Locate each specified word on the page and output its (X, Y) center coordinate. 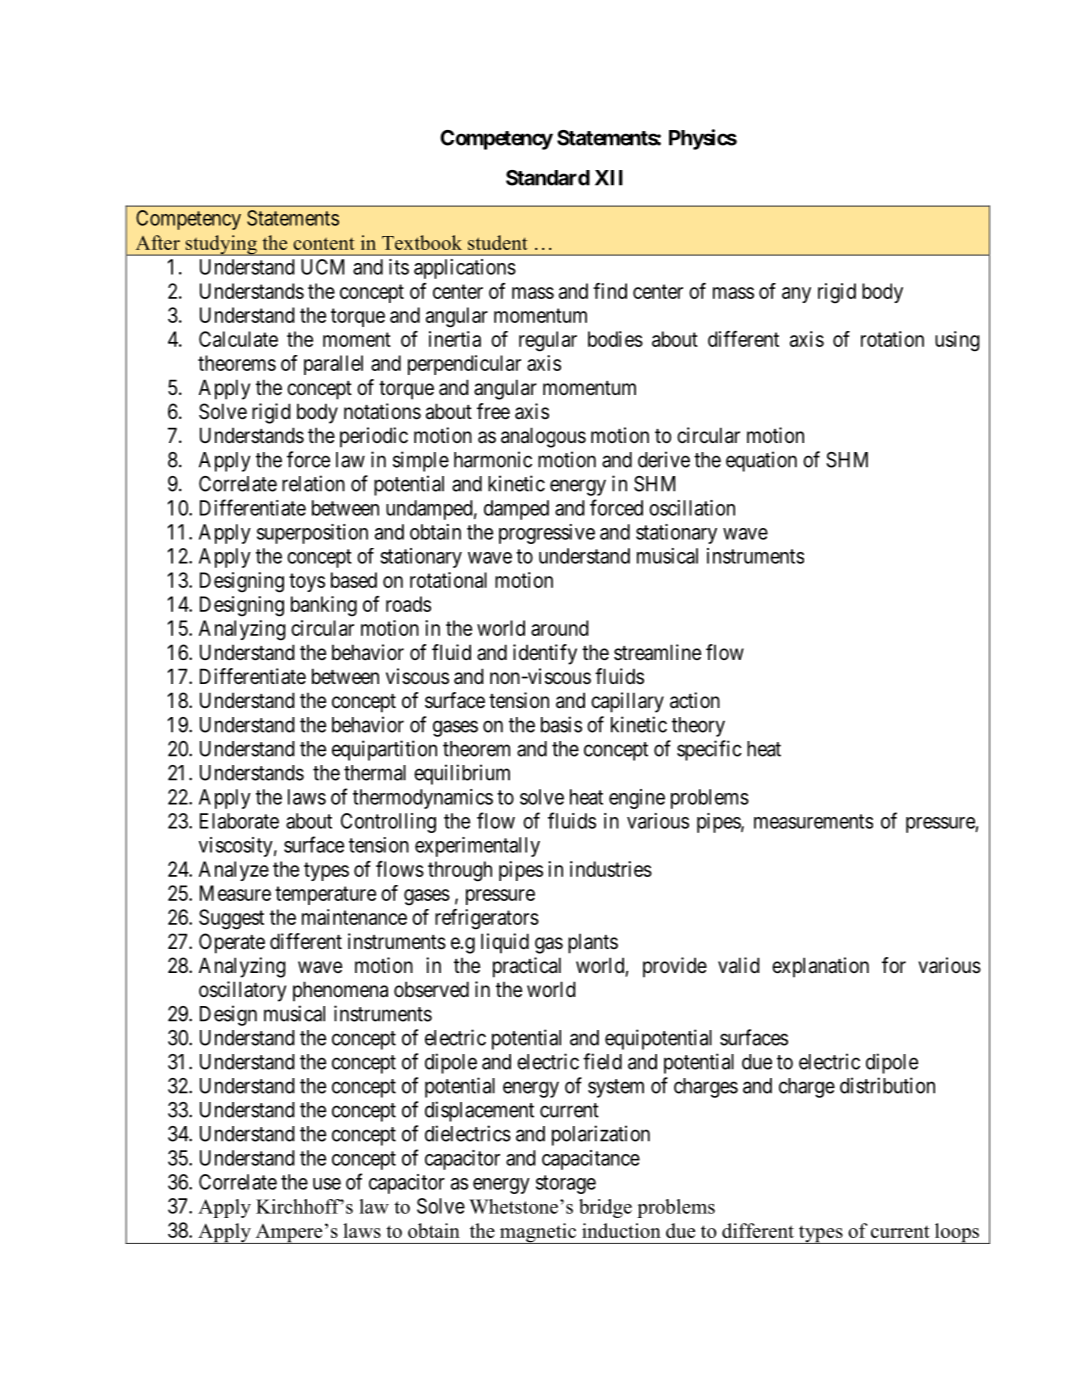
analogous (543, 437)
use (327, 1184)
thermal (375, 773)
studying (221, 245)
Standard (548, 178)
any (796, 295)
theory (698, 727)
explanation (820, 967)
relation (313, 483)
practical (527, 967)
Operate (232, 943)
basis (561, 724)
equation (761, 461)
